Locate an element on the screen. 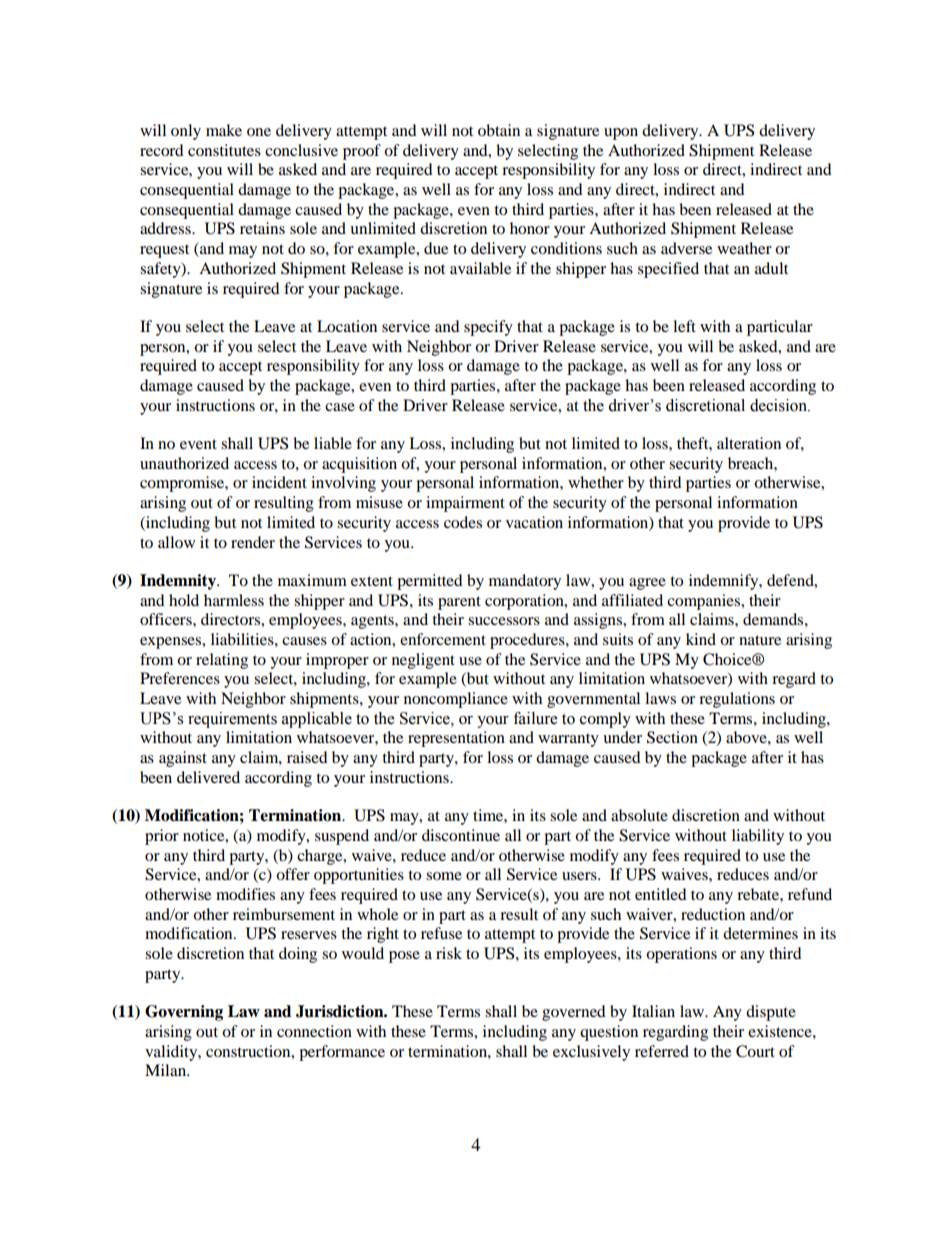  constitutes is located at coordinates (224, 150).
